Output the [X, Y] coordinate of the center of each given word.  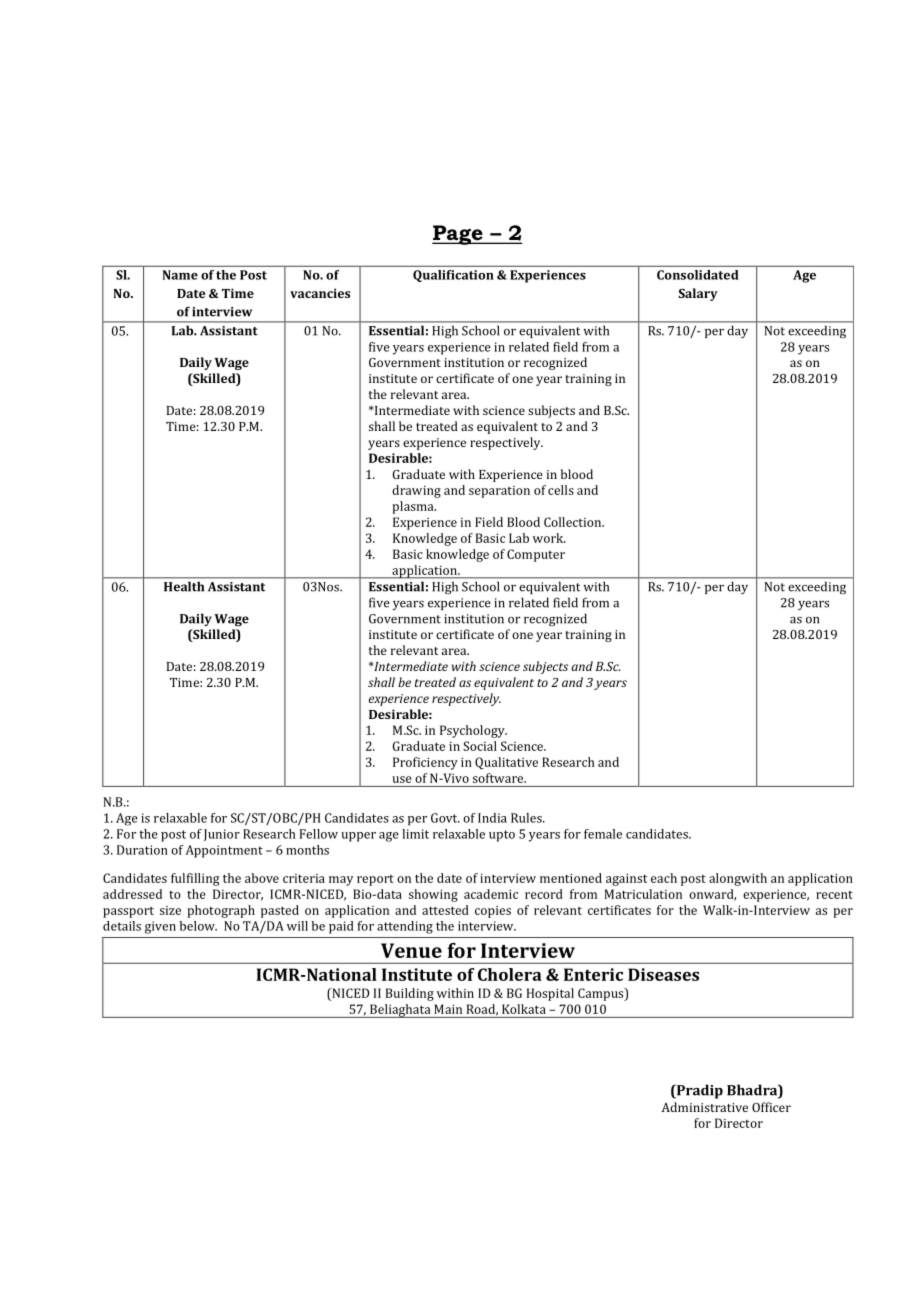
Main [448, 1009]
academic [491, 894]
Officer [771, 1107]
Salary [698, 294]
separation [499, 492]
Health [184, 586]
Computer [536, 555]
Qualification [453, 276]
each [664, 878]
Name [180, 275]
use [402, 779]
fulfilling [195, 879]
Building [410, 994]
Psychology [473, 731]
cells [561, 490]
